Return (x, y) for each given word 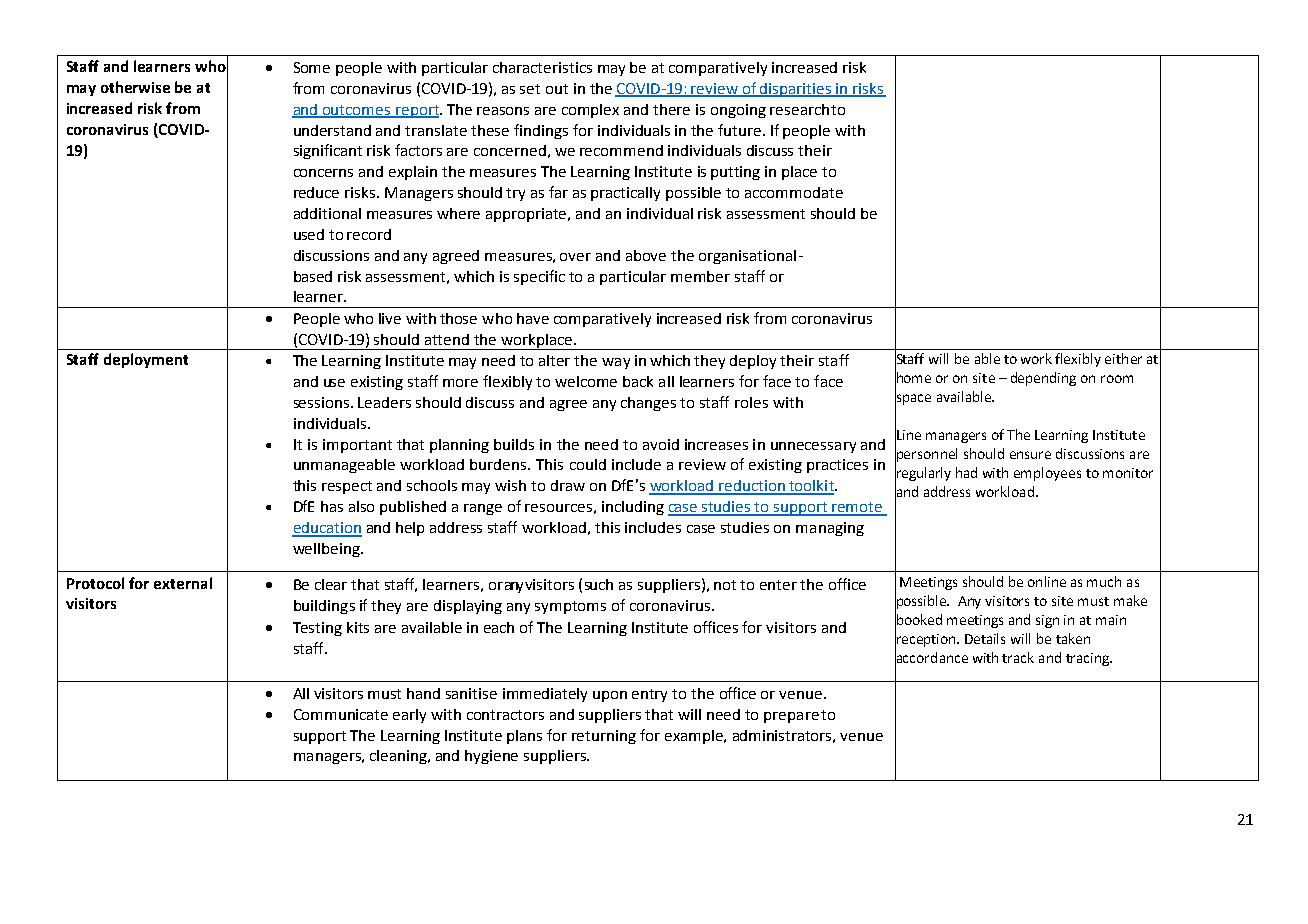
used (309, 234)
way (616, 363)
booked (918, 620)
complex (590, 111)
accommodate (794, 192)
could (588, 464)
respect (347, 487)
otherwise (135, 87)
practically (625, 194)
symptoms (570, 607)
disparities (796, 90)
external (183, 583)
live (390, 318)
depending (1043, 379)
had (966, 472)
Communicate (341, 714)
